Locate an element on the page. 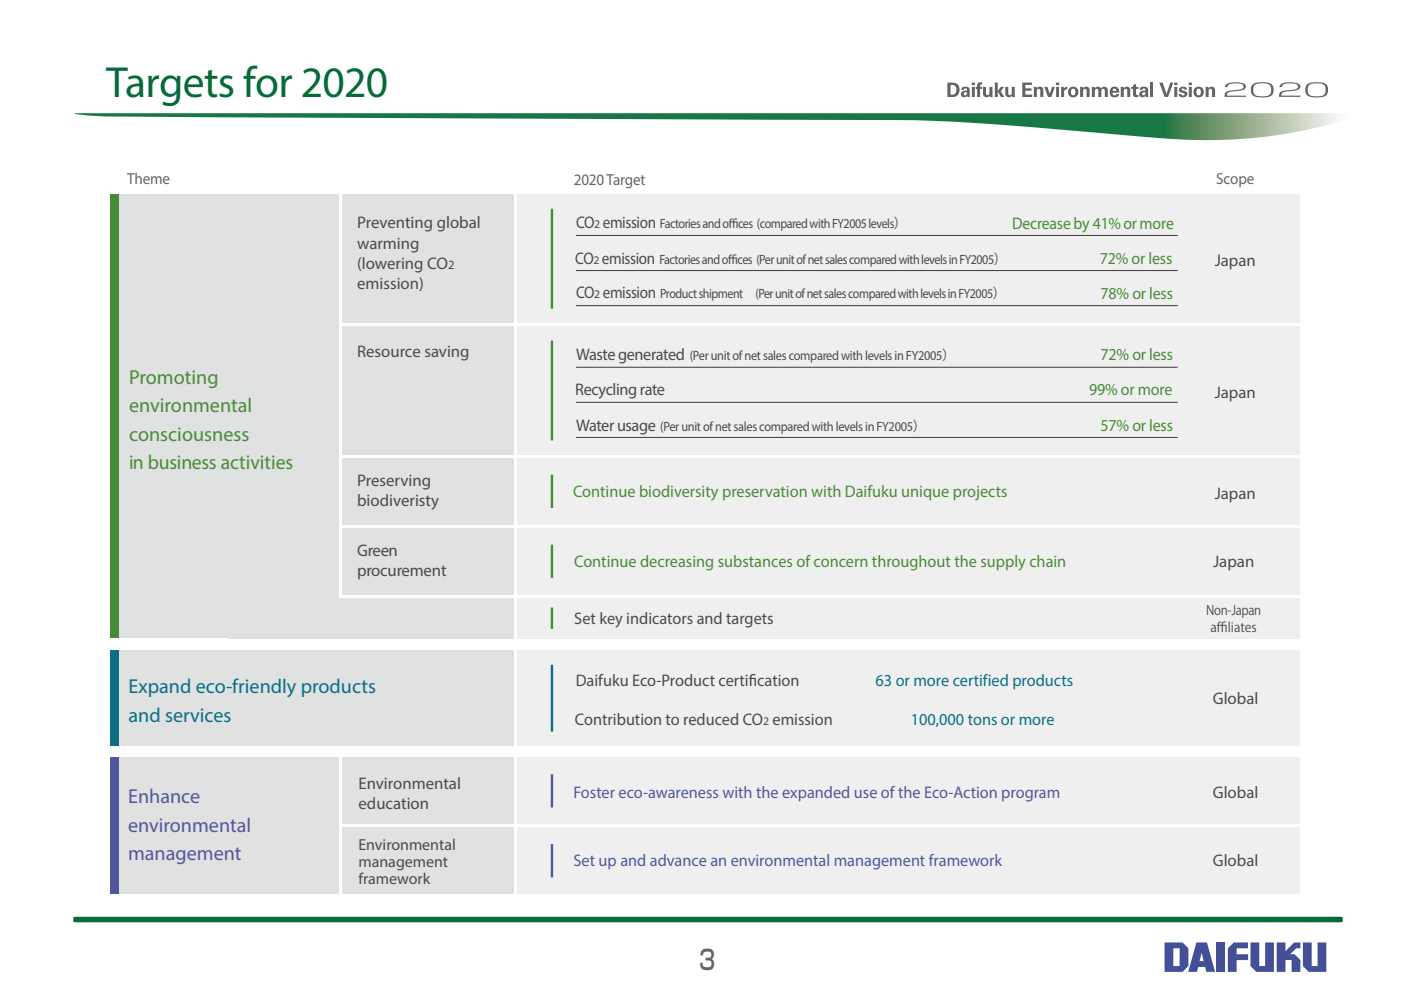 The height and width of the page is (1001, 1415). Enhance is located at coordinates (164, 796).
